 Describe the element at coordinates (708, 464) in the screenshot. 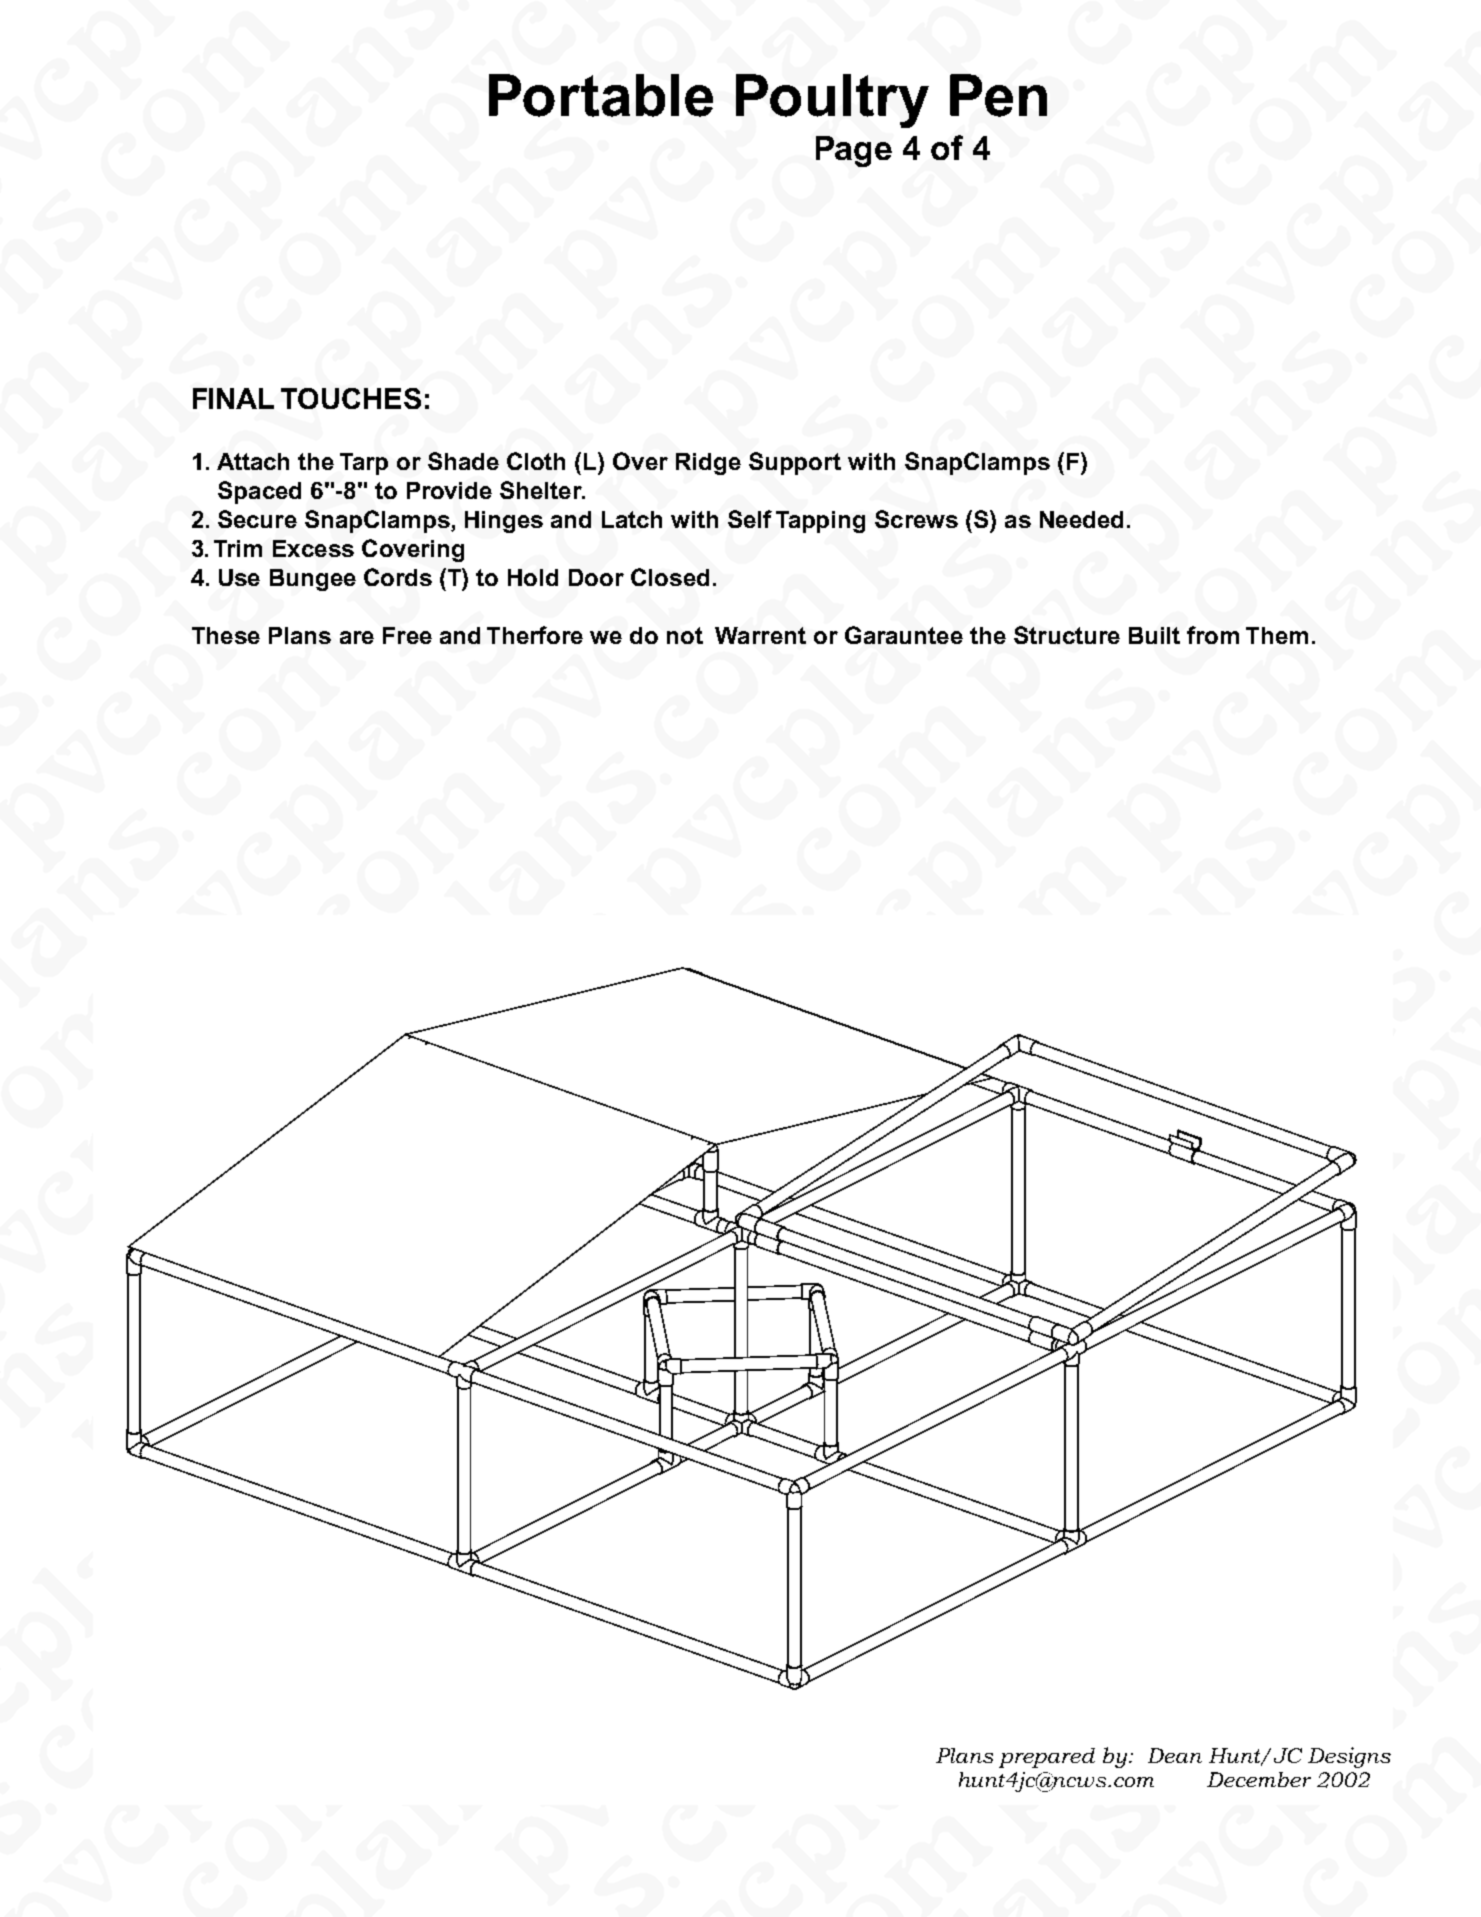

I see `Ridge` at that location.
